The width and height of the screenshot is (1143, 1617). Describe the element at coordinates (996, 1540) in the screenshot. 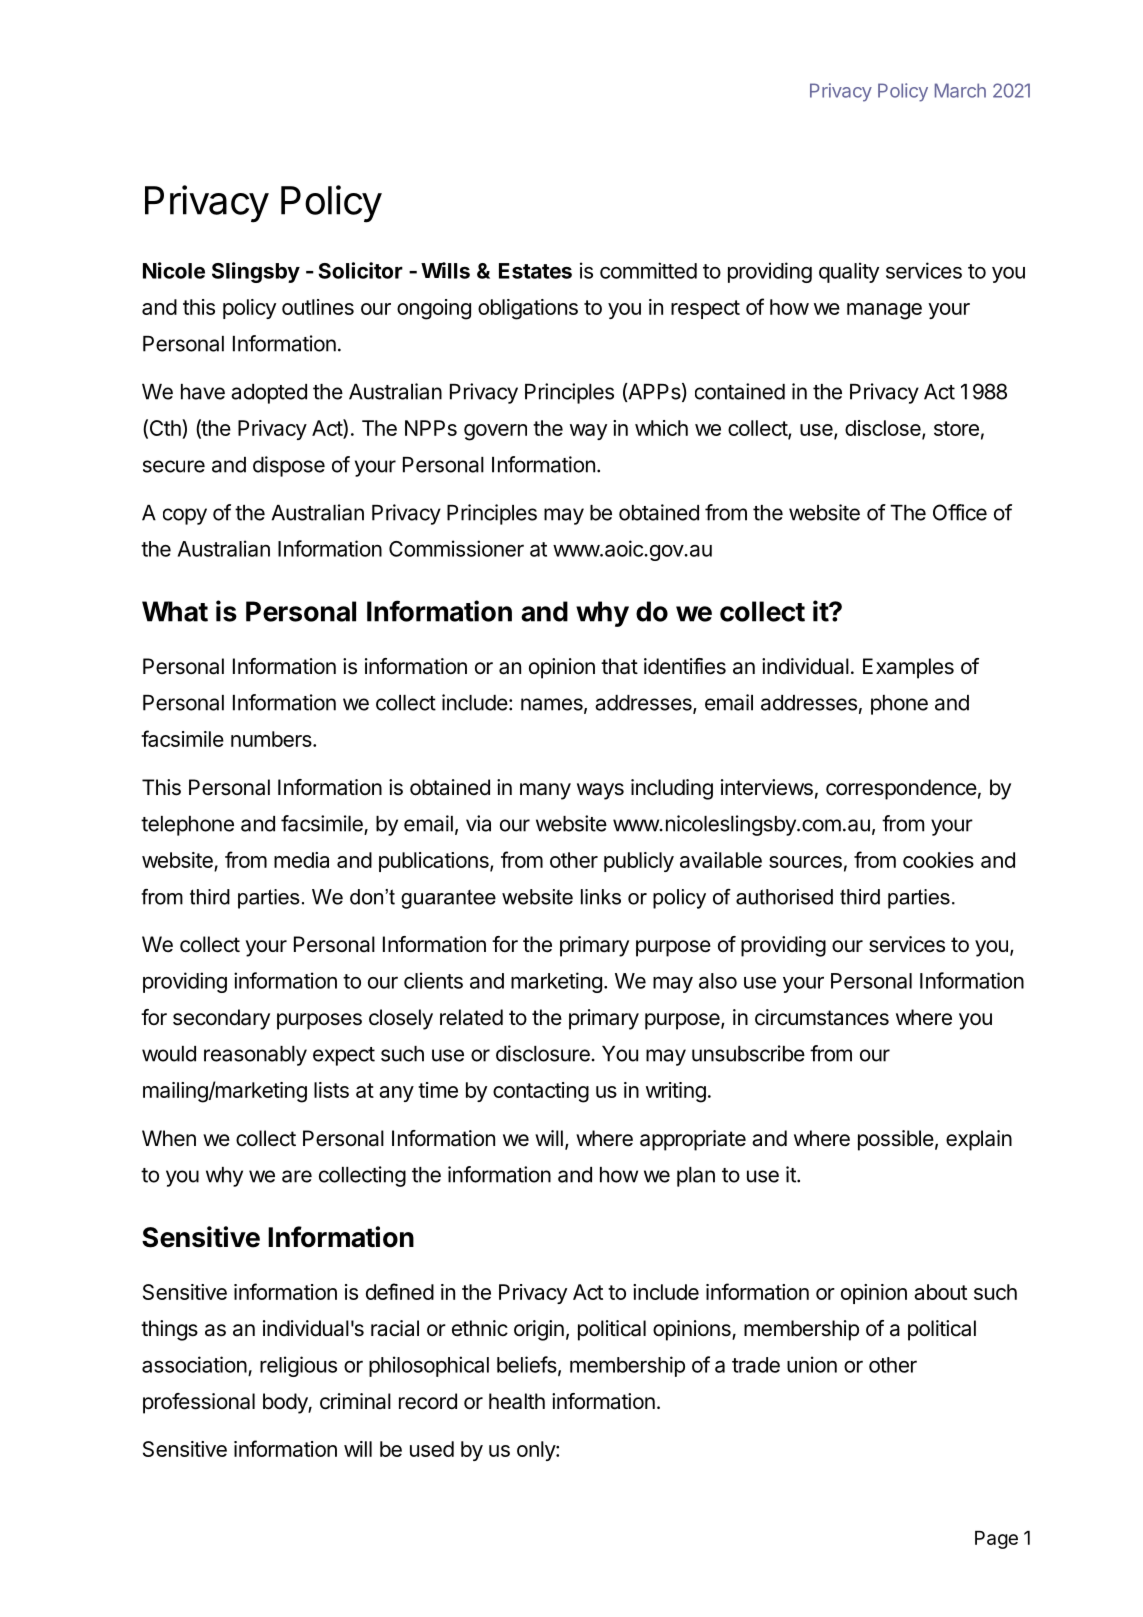

I see `Page` at that location.
